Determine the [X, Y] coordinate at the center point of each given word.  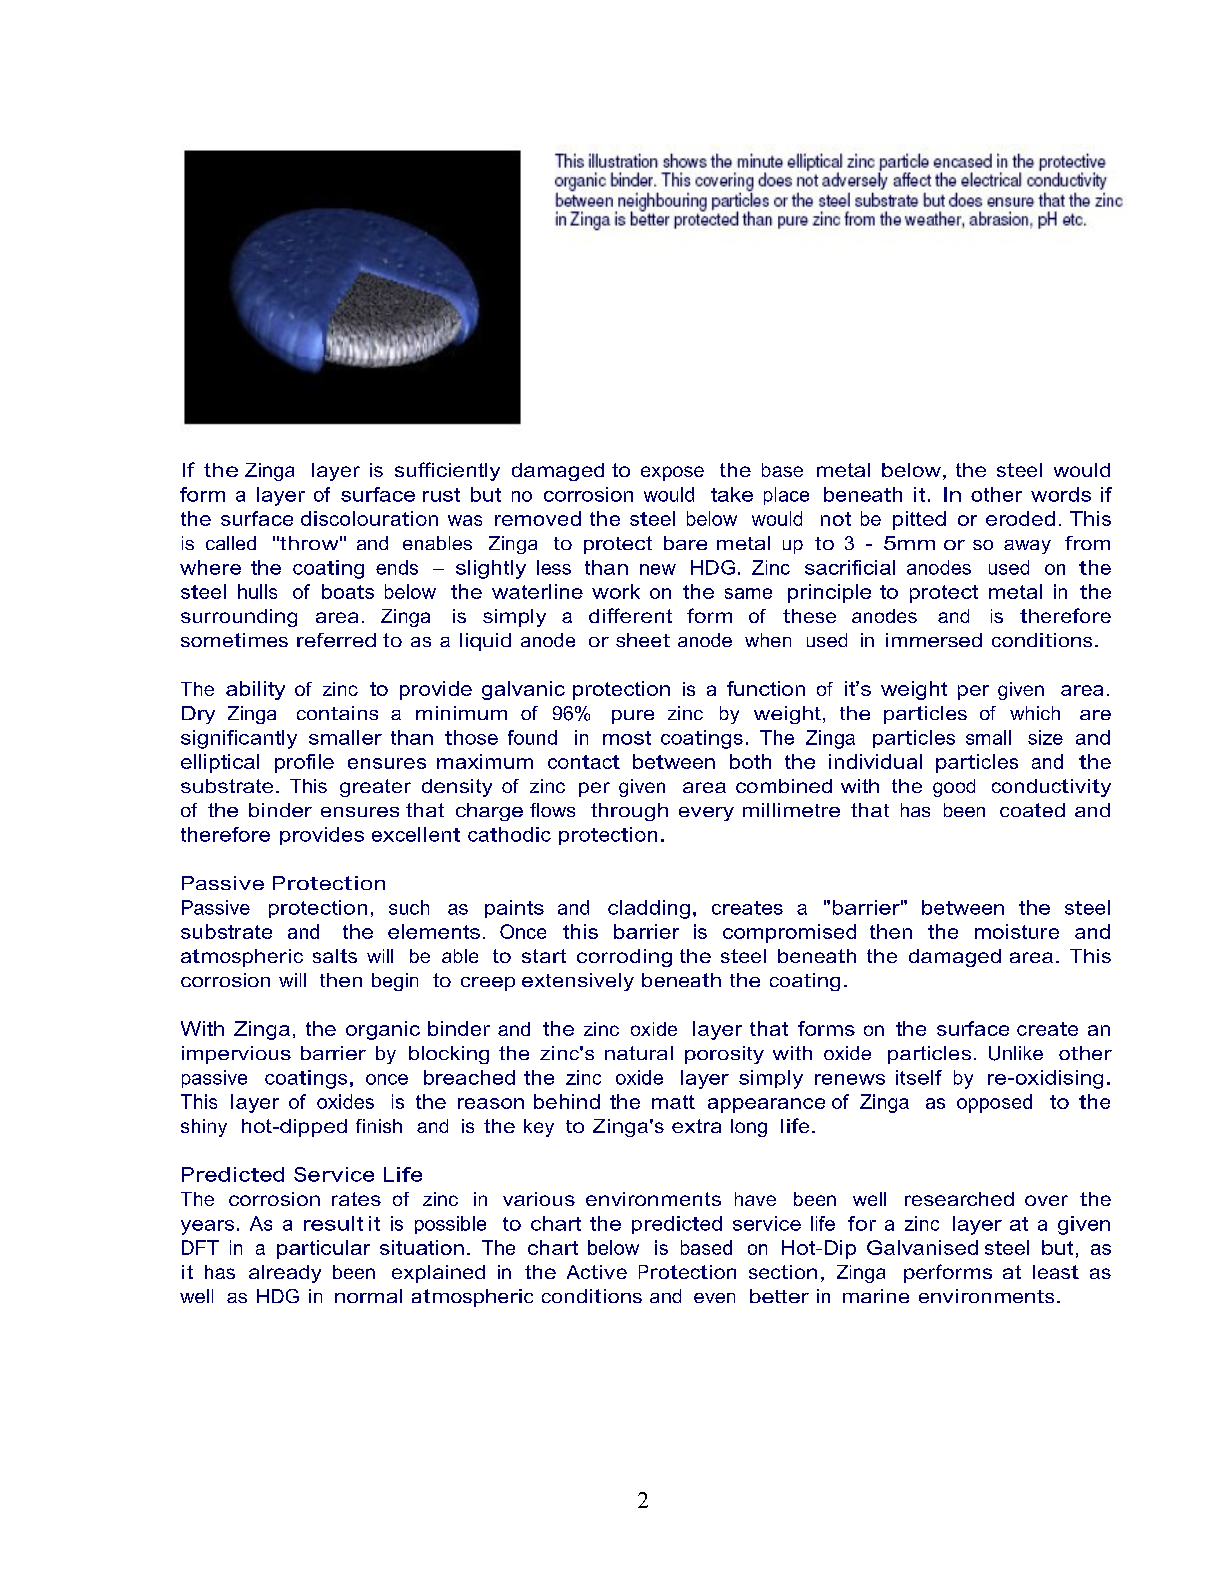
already [285, 1274]
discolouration [369, 518]
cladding [649, 909]
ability [255, 690]
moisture [1017, 931]
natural [639, 1053]
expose [672, 473]
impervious [236, 1055]
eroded [1020, 518]
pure [633, 717]
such [409, 907]
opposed [994, 1103]
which [1035, 713]
